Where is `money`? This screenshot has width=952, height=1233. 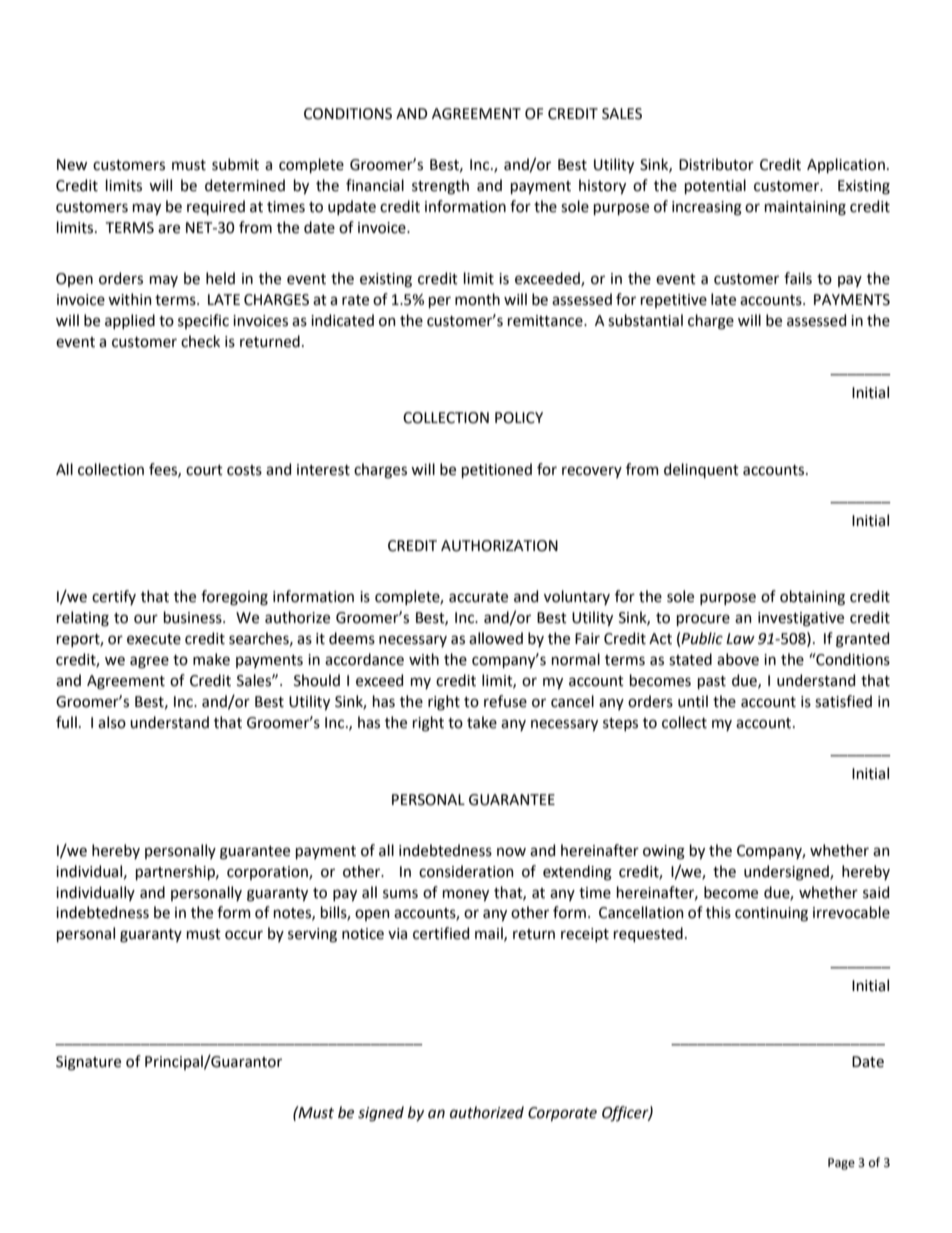
money is located at coordinates (466, 895).
